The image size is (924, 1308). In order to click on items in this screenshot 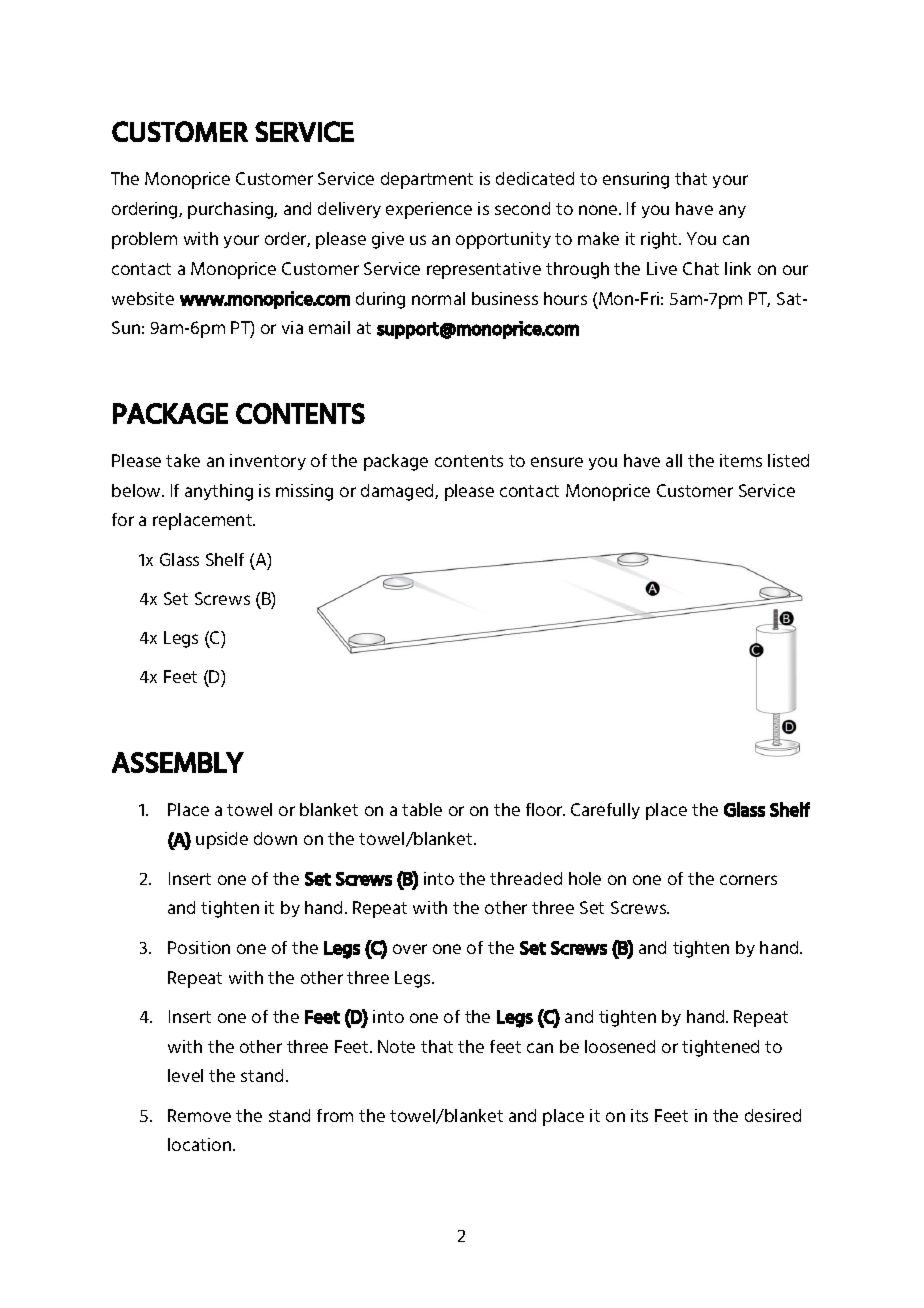, I will do `click(741, 460)`.
